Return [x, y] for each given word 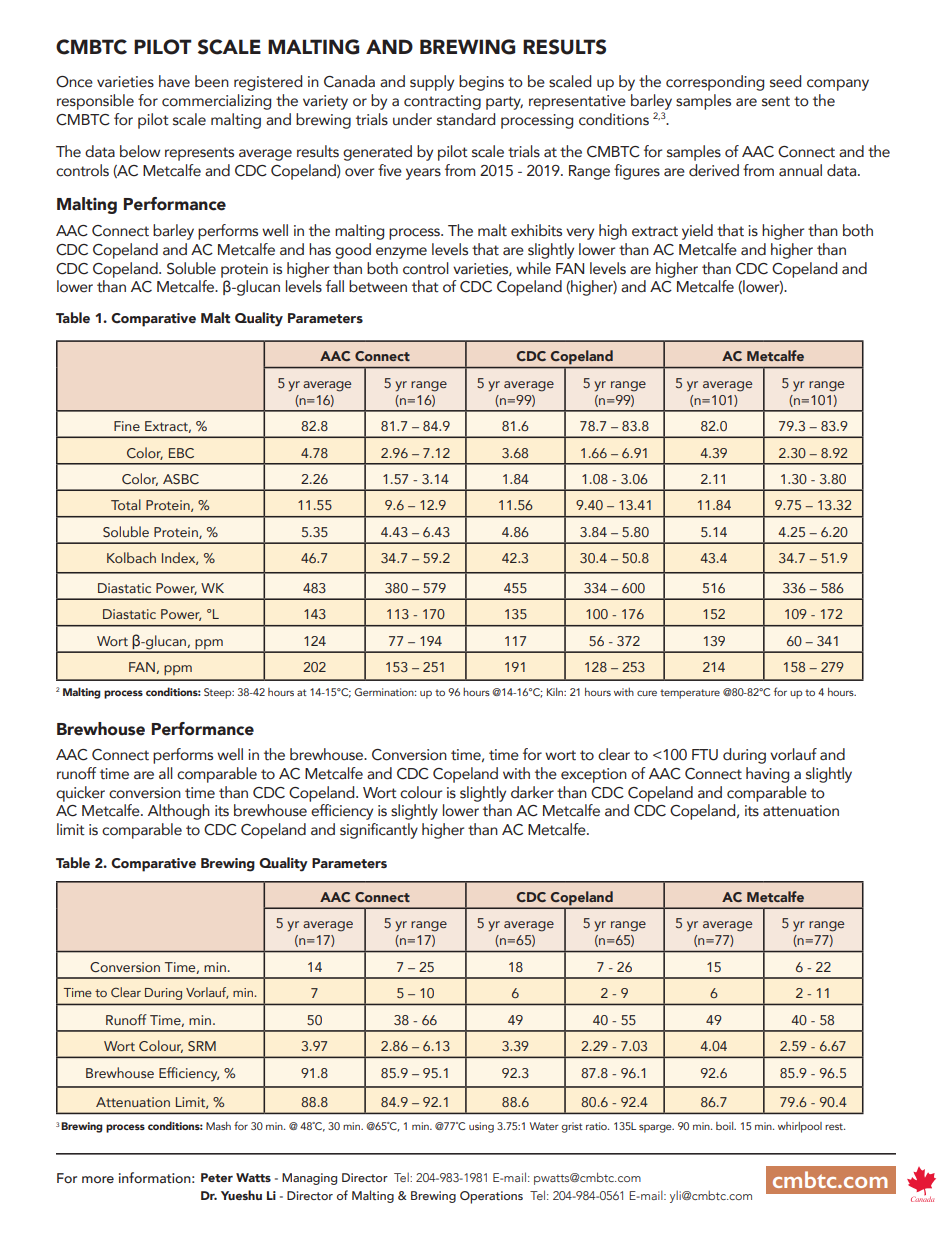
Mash [218, 1126]
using [481, 1127]
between [378, 286]
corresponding [715, 83]
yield [697, 232]
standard [466, 119]
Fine [127, 426]
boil [726, 1126]
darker [532, 792]
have [174, 81]
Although [179, 812]
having [767, 775]
